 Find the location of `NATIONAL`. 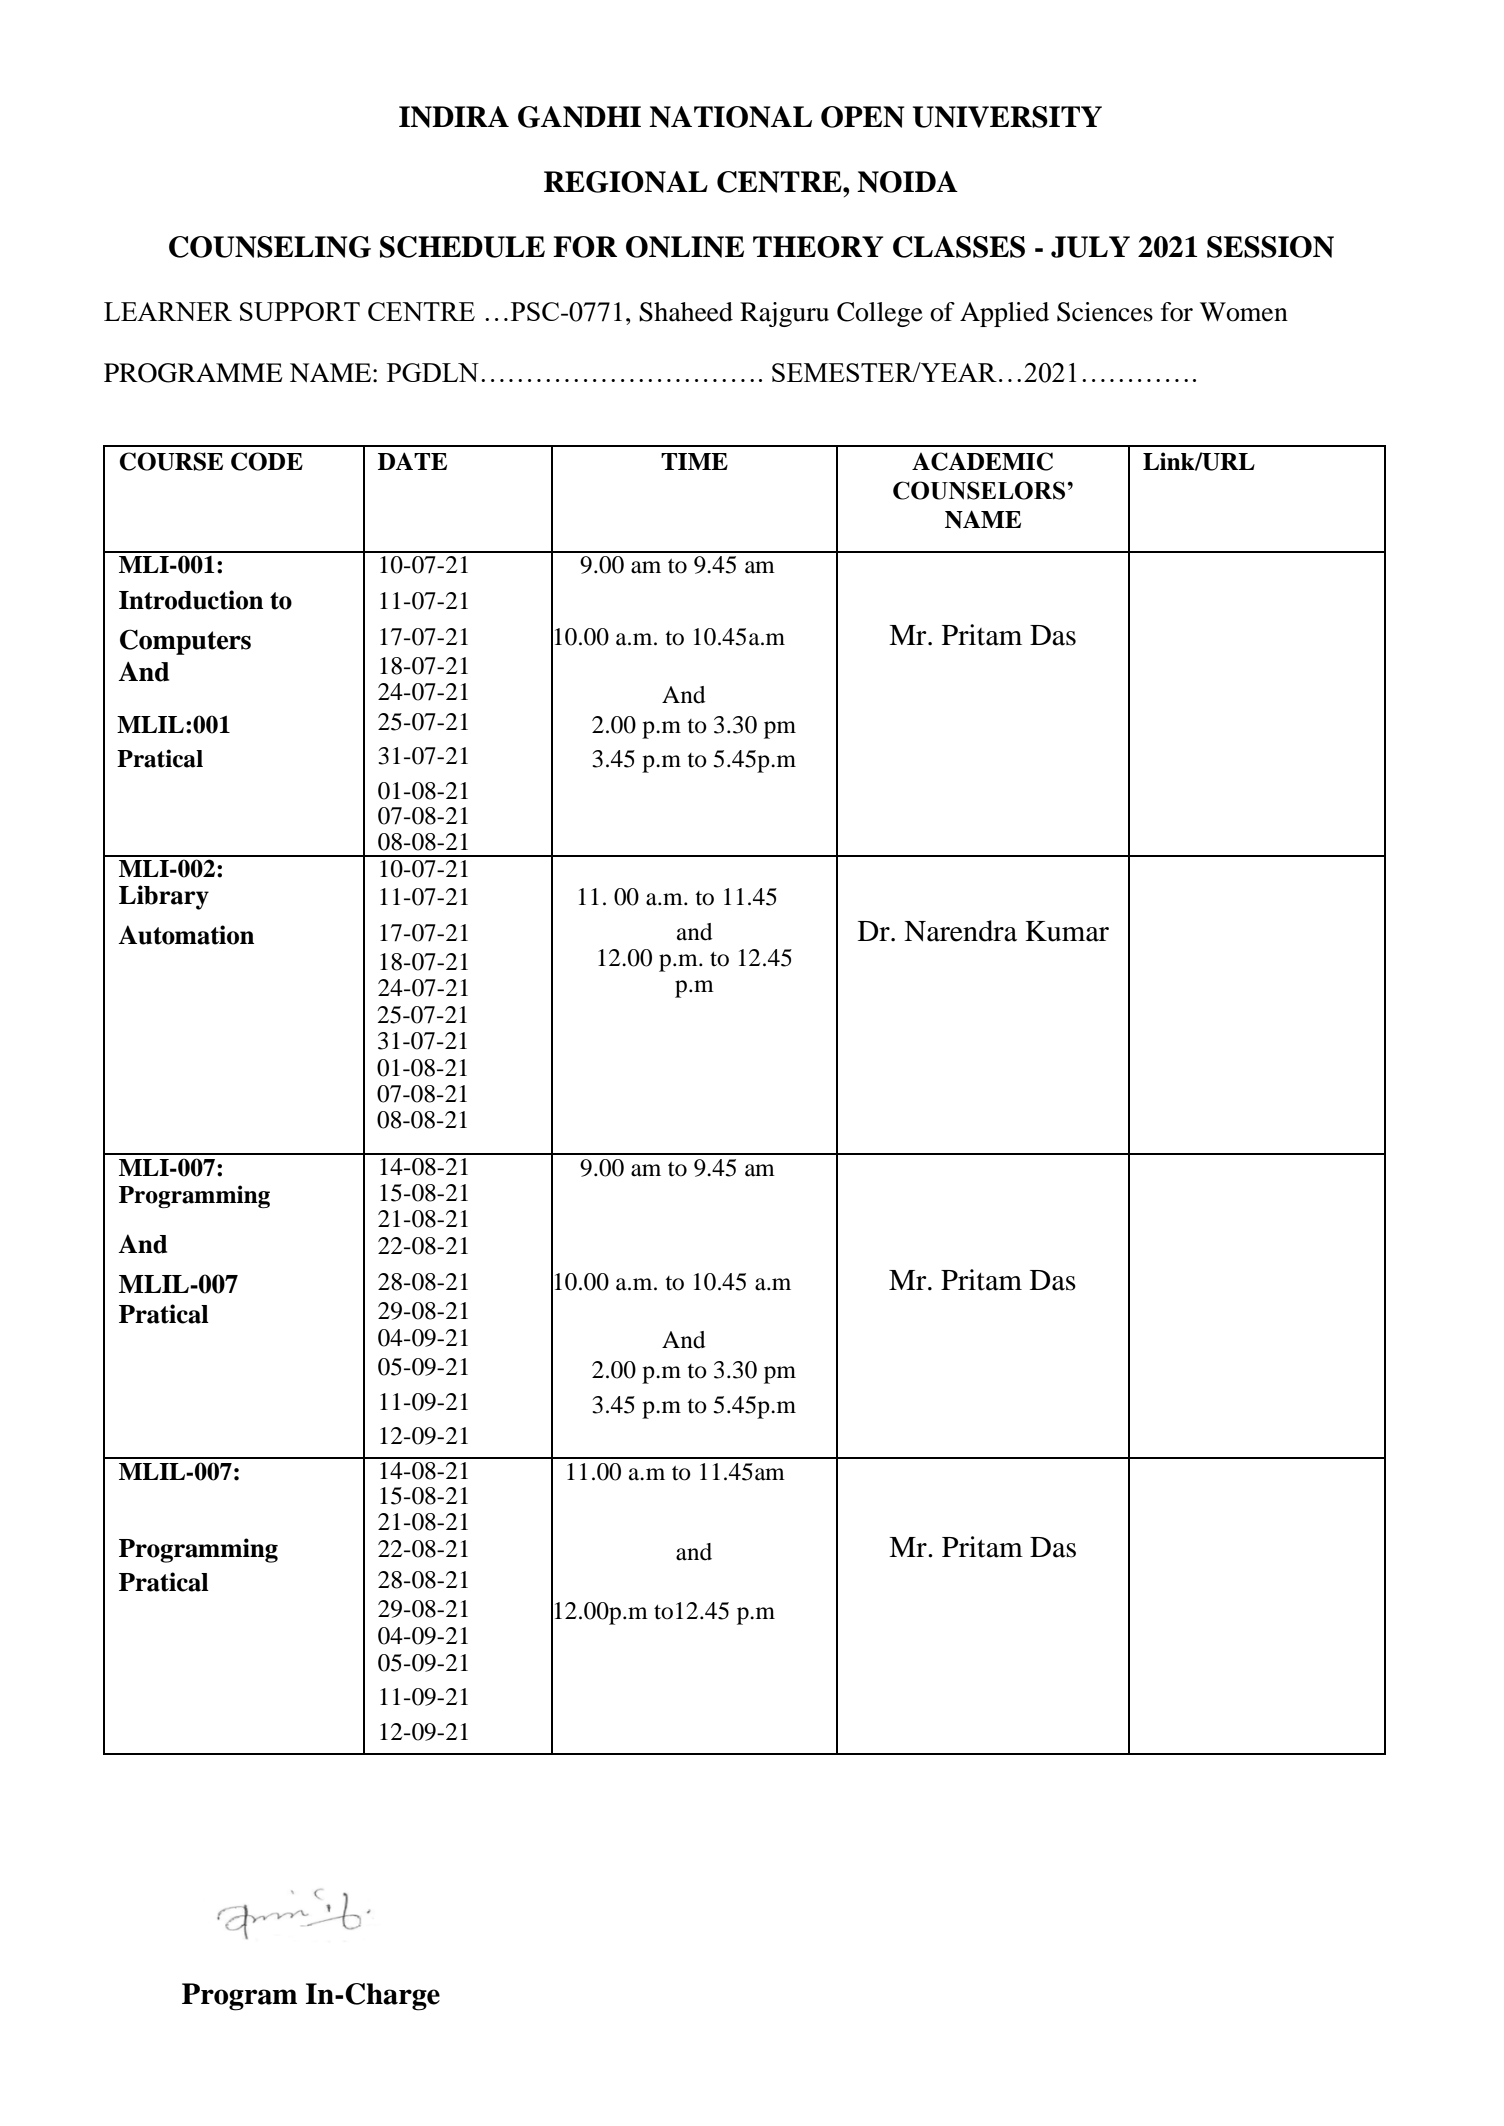

NATIONAL is located at coordinates (730, 117).
